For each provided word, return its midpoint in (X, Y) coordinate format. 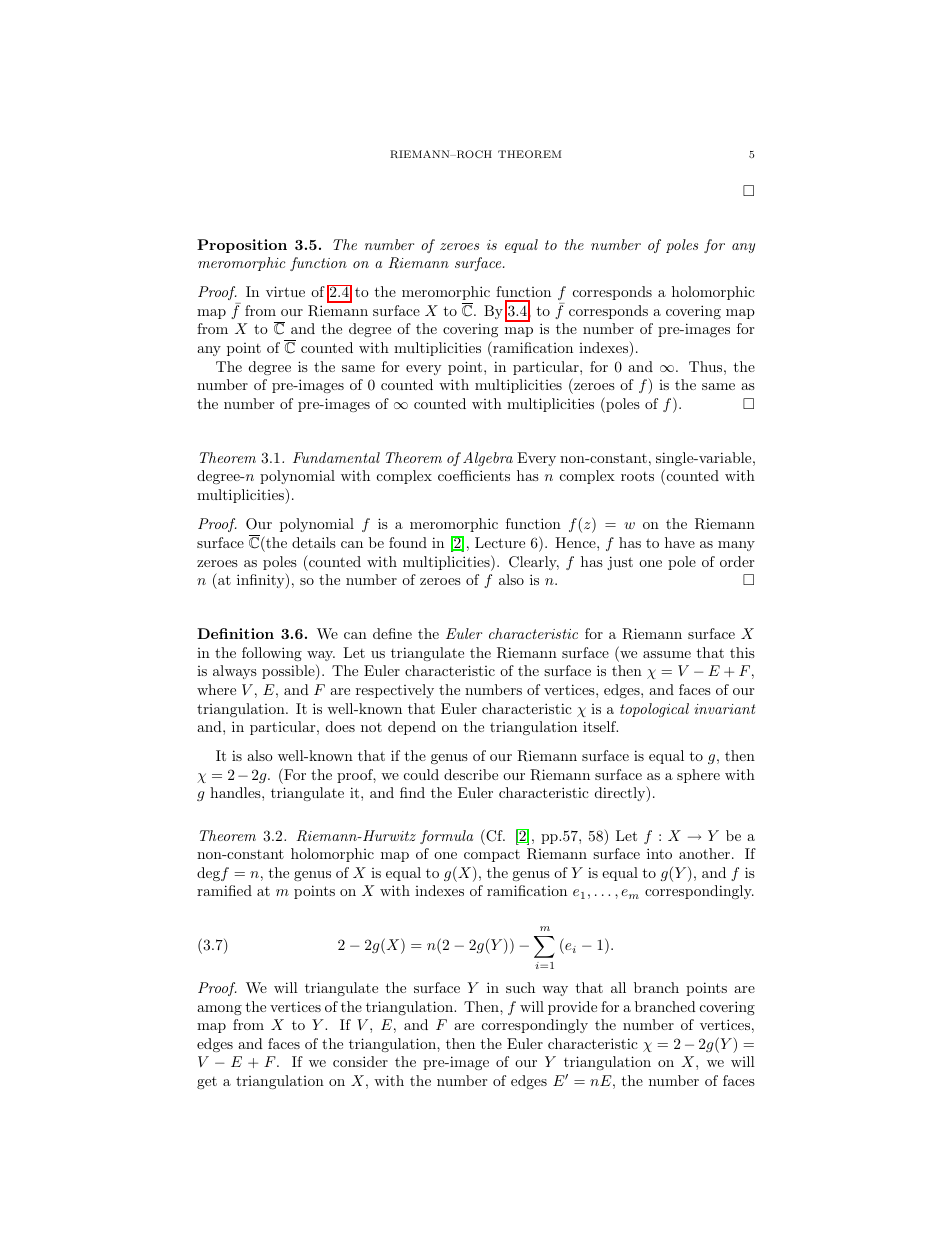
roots (637, 476)
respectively (395, 691)
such (520, 987)
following (272, 654)
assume (667, 654)
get (207, 1083)
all (618, 987)
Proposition (242, 246)
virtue (285, 291)
